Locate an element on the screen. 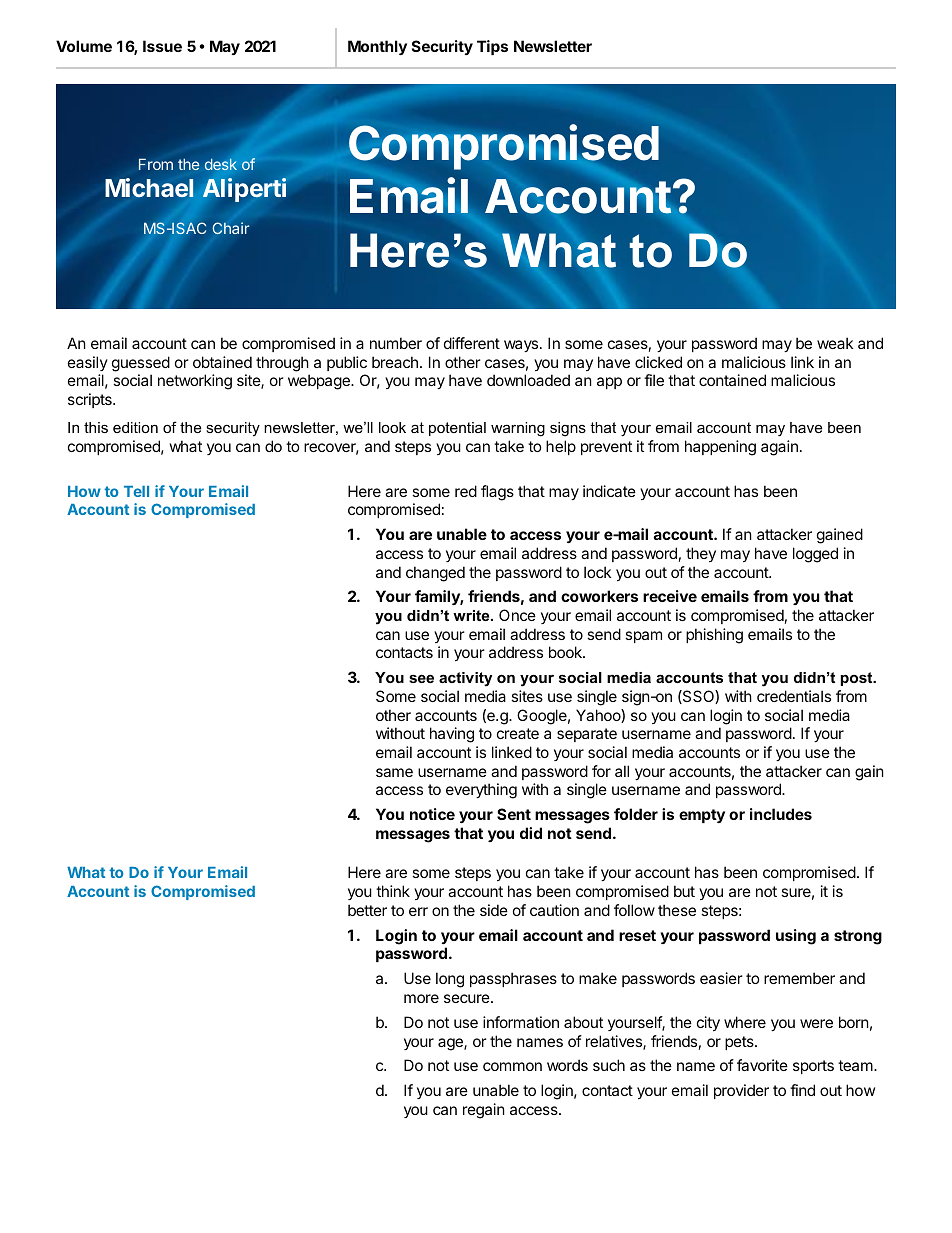  Tell is located at coordinates (136, 491).
